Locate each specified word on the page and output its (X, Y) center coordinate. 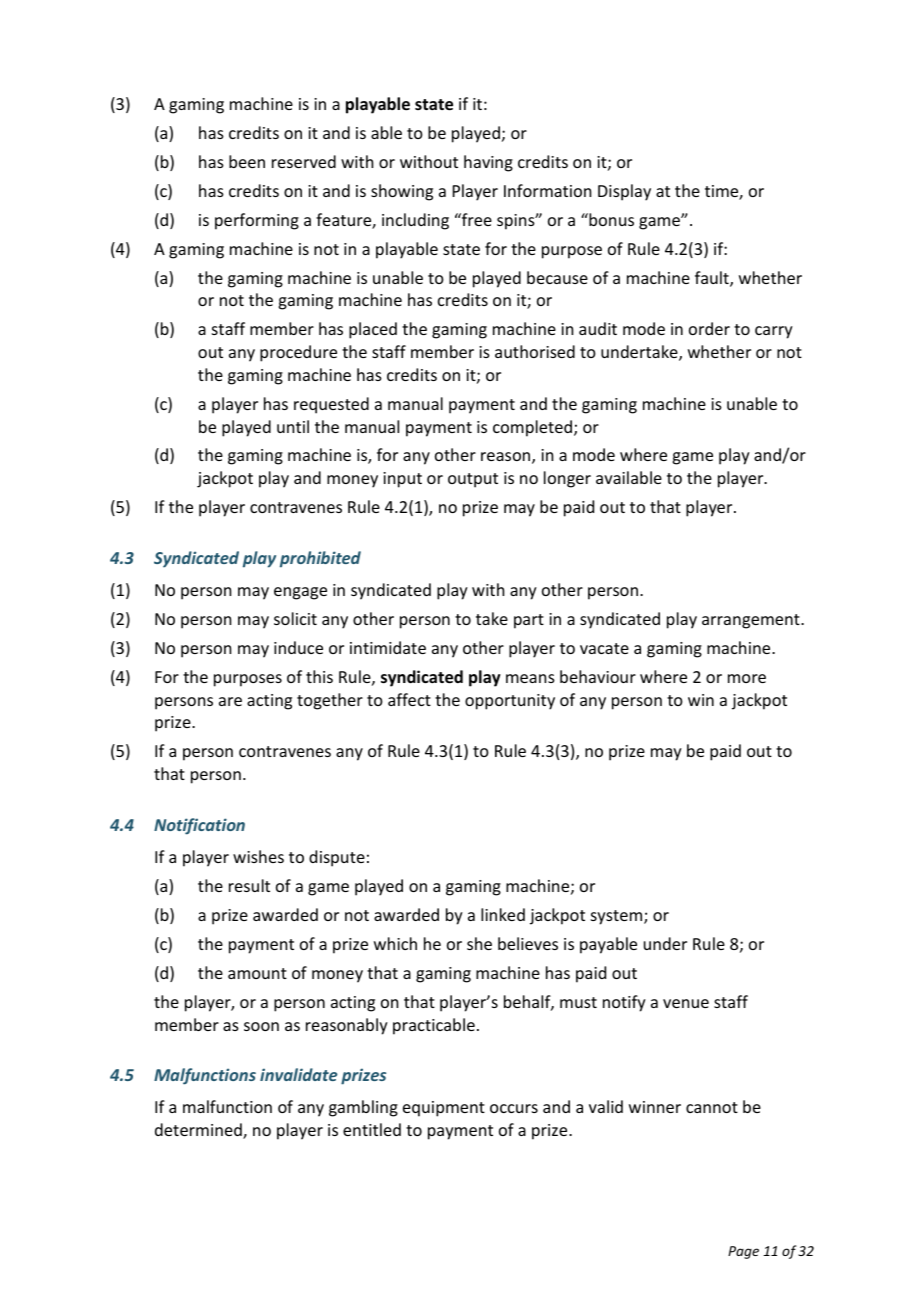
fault (713, 279)
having (488, 163)
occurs (514, 1108)
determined (199, 1131)
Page (743, 1252)
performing (257, 221)
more (747, 678)
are (230, 701)
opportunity (510, 702)
